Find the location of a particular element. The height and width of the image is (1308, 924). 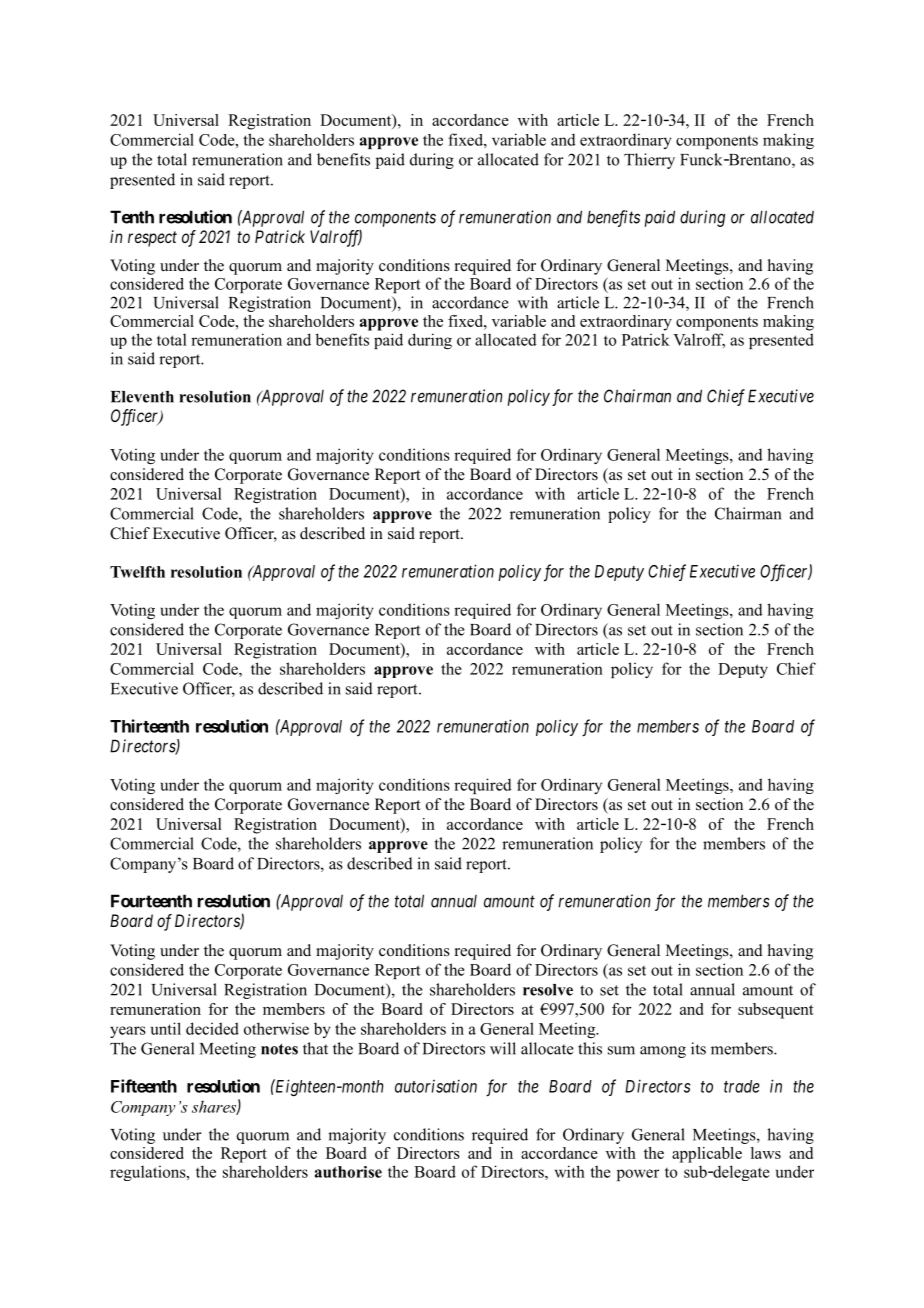

Twelfth is located at coordinates (137, 572).
